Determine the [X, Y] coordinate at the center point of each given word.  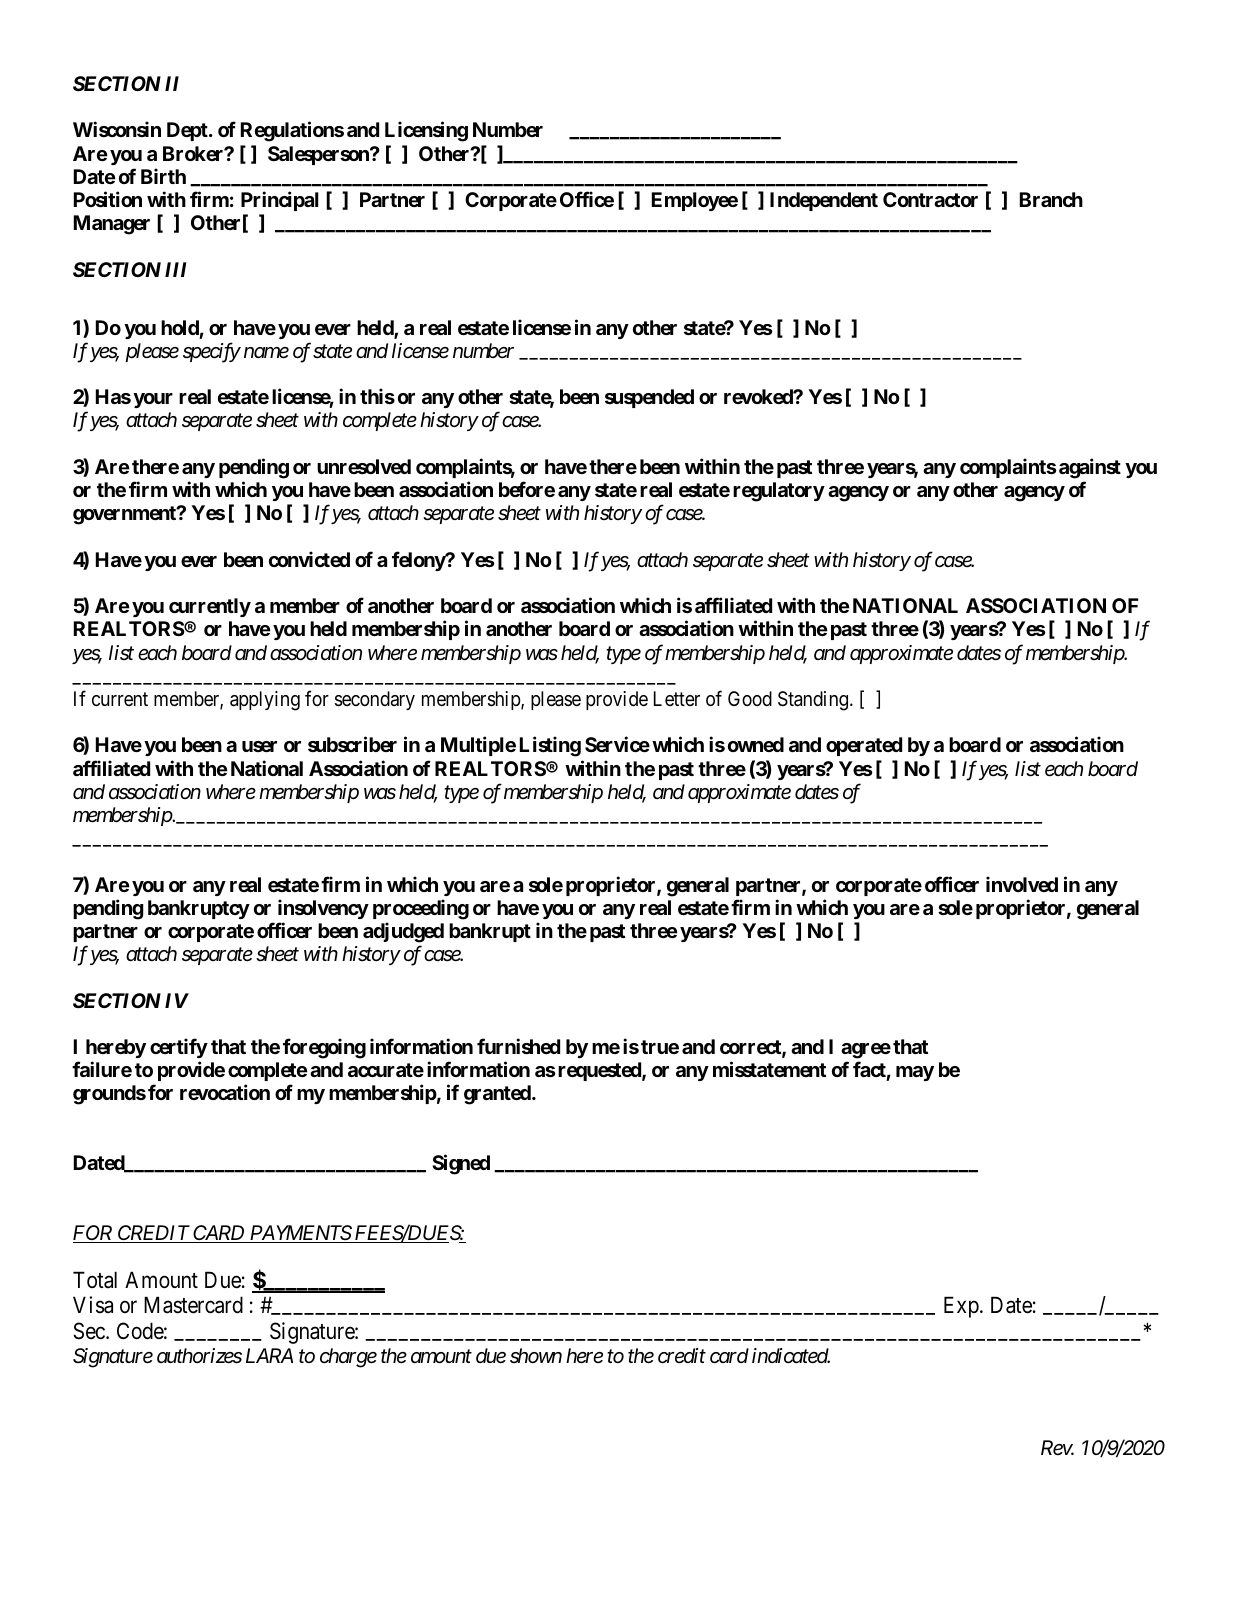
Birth [163, 176]
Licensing [426, 131]
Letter [677, 698]
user [259, 746]
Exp [961, 1307]
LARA [269, 1355]
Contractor [930, 199]
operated [864, 746]
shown [536, 1355]
